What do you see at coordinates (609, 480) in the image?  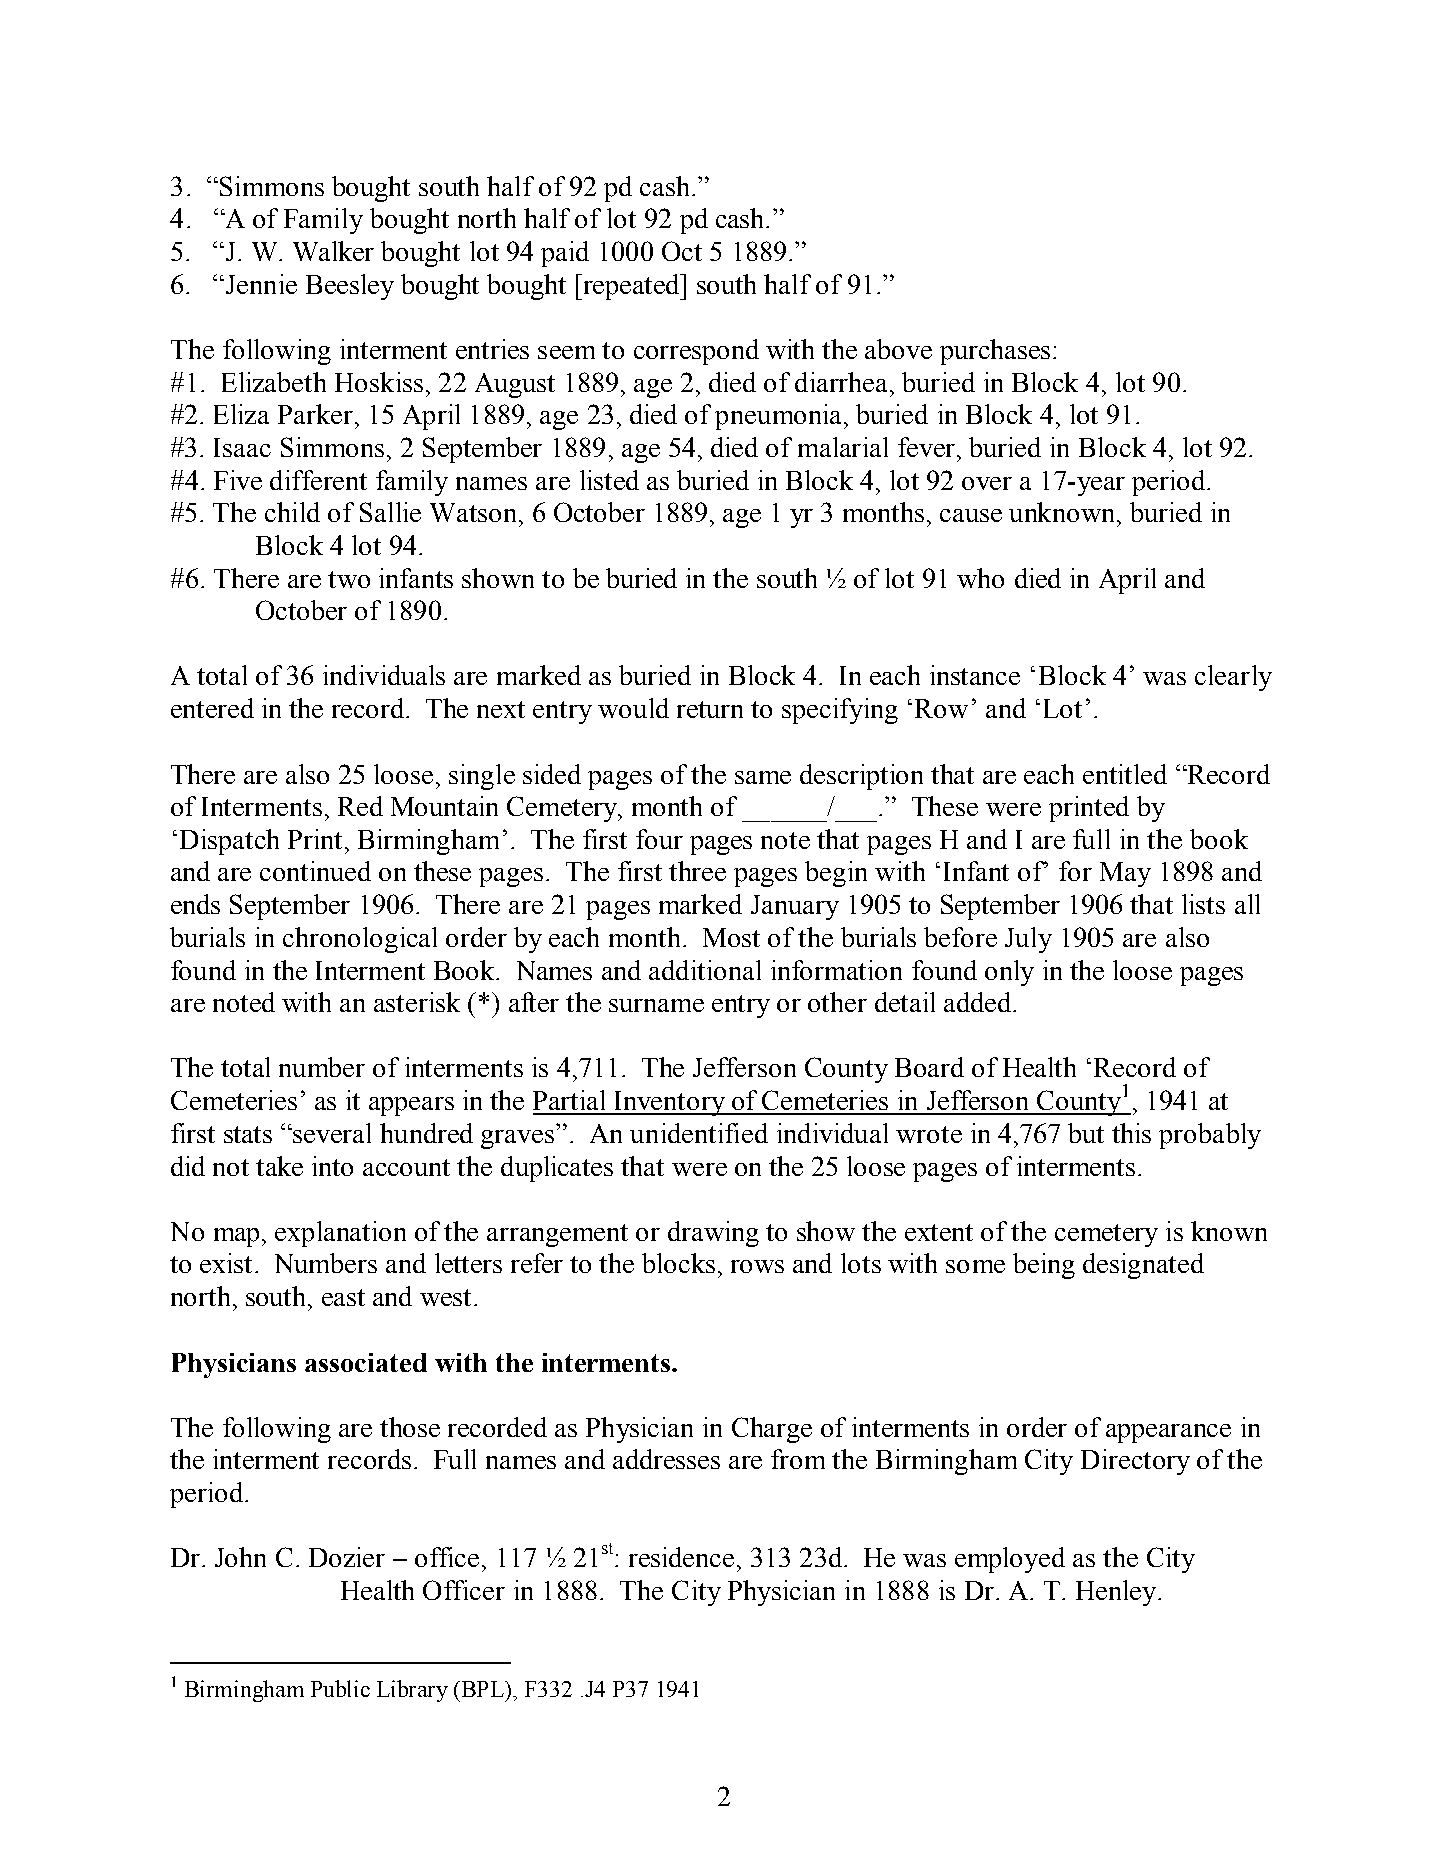 I see `listed` at bounding box center [609, 480].
